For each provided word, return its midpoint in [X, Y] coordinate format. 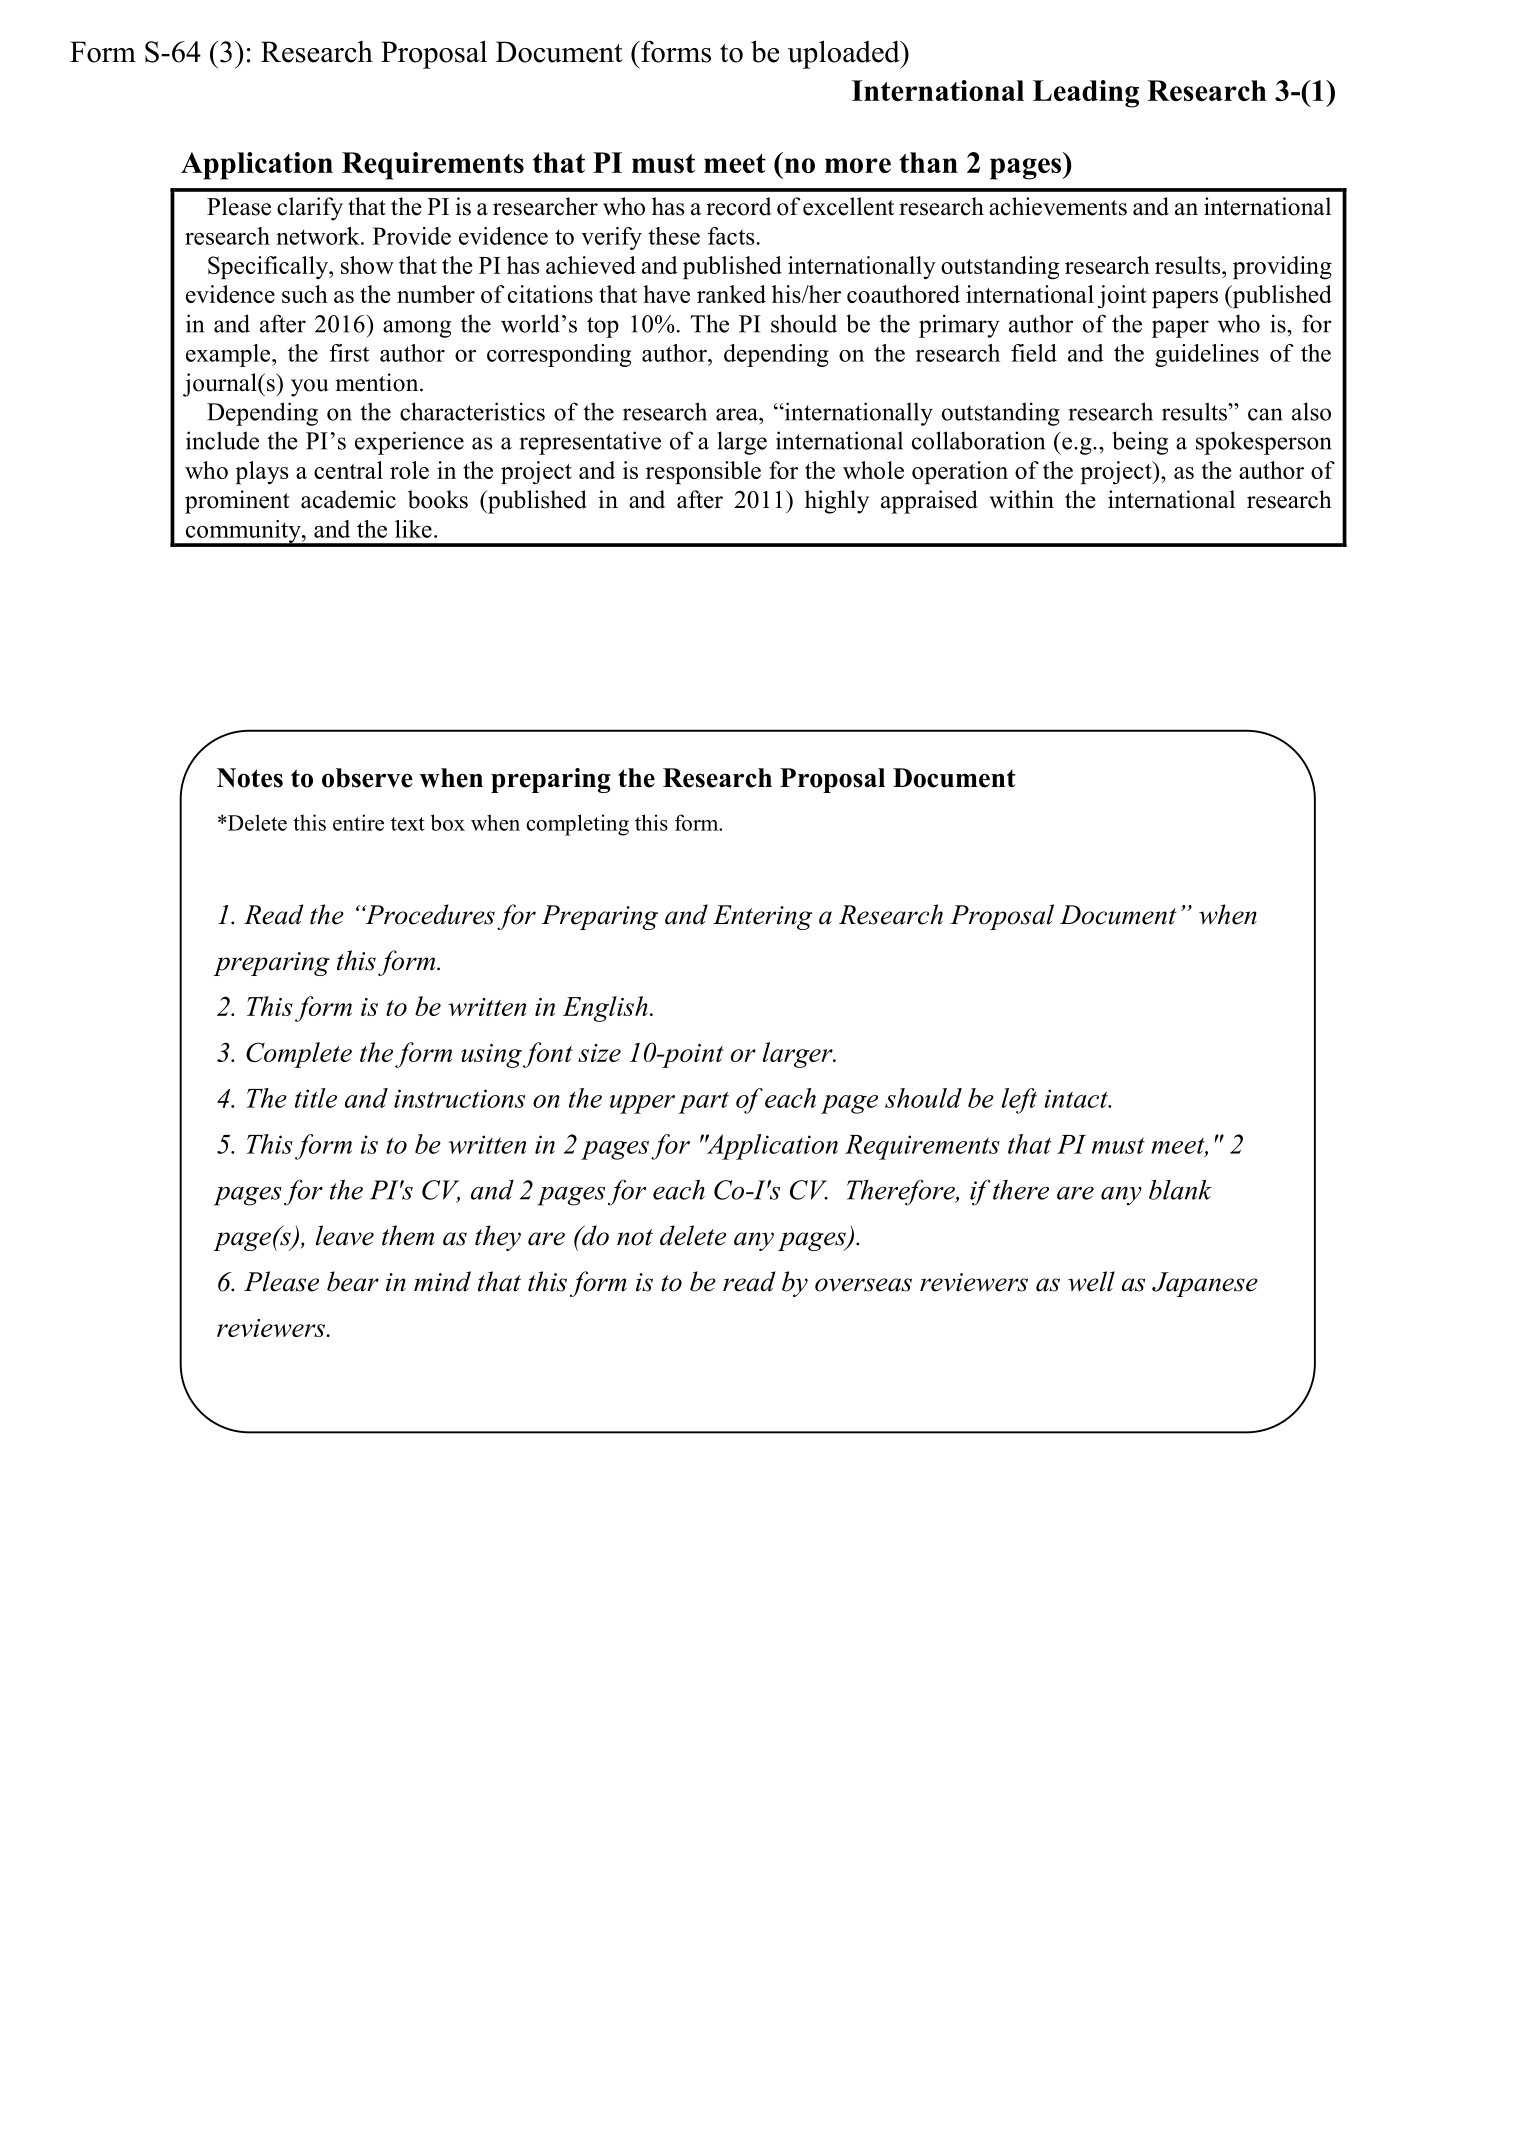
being [1140, 443]
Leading [1086, 94]
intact [1077, 1098]
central [348, 470]
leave [345, 1235]
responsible [703, 472]
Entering [762, 917]
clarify [310, 209]
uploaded [845, 54]
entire [358, 822]
